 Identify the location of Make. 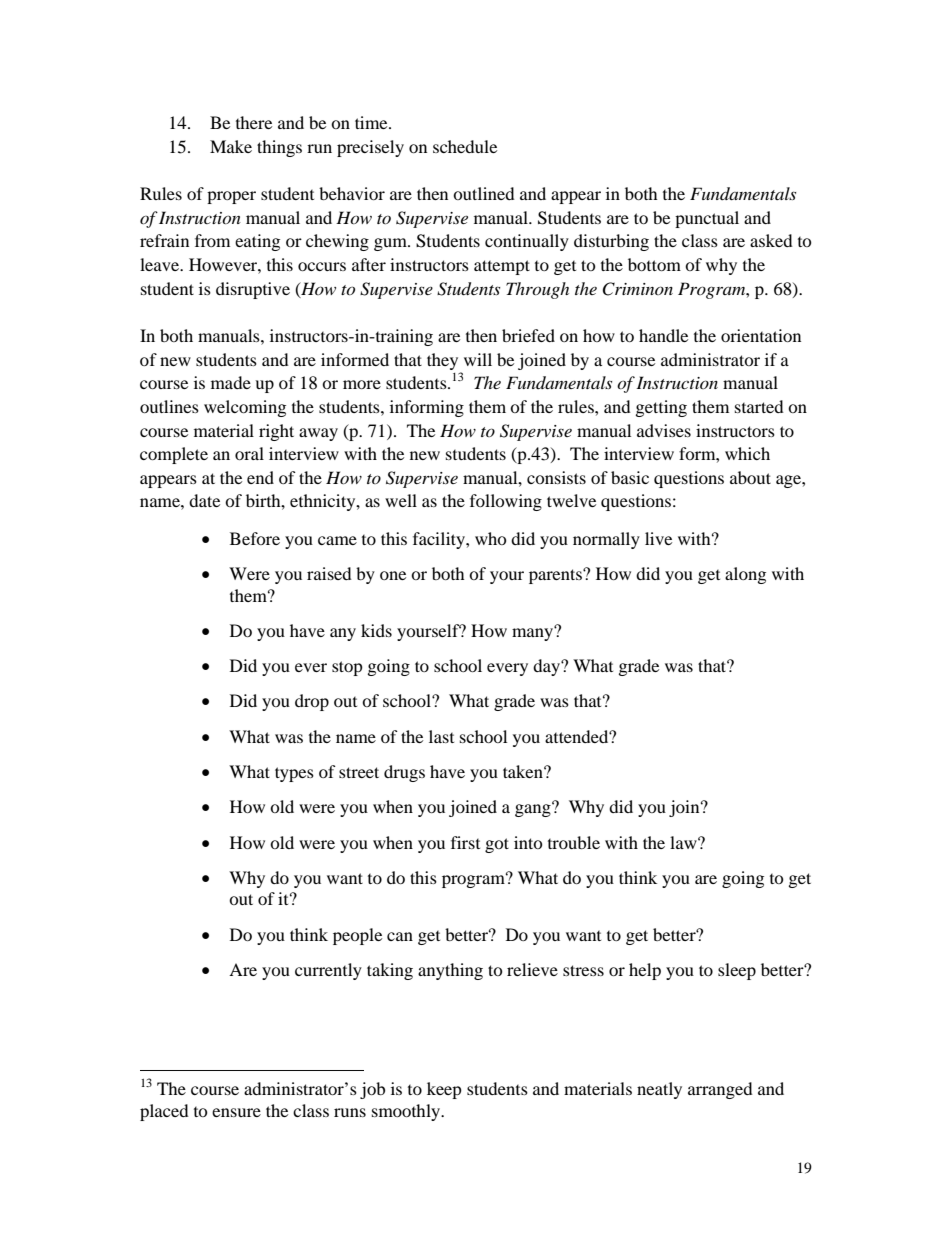
(231, 146).
